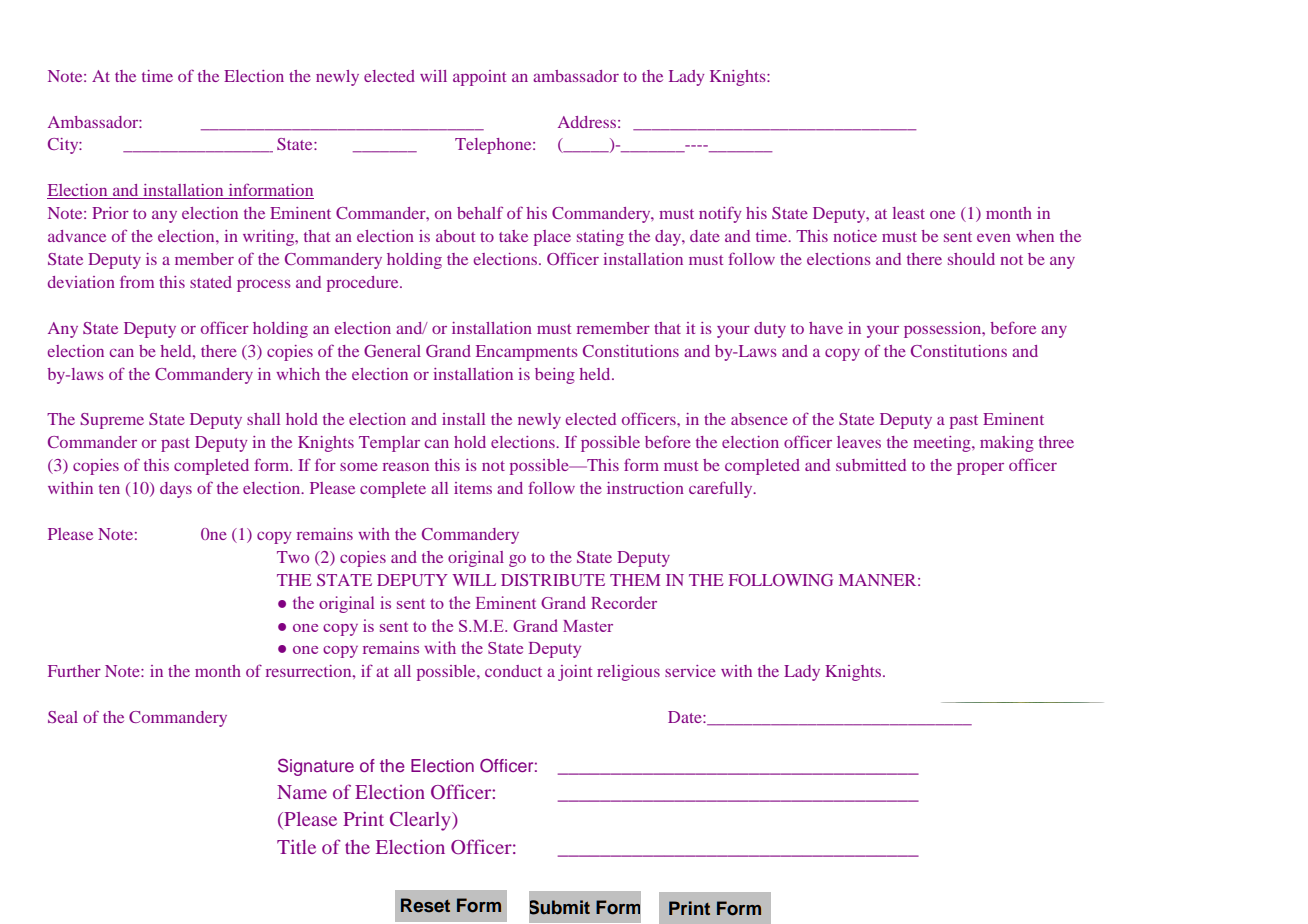  What do you see at coordinates (553, 580) in the document?
I see `DISTRIBUTE` at bounding box center [553, 580].
